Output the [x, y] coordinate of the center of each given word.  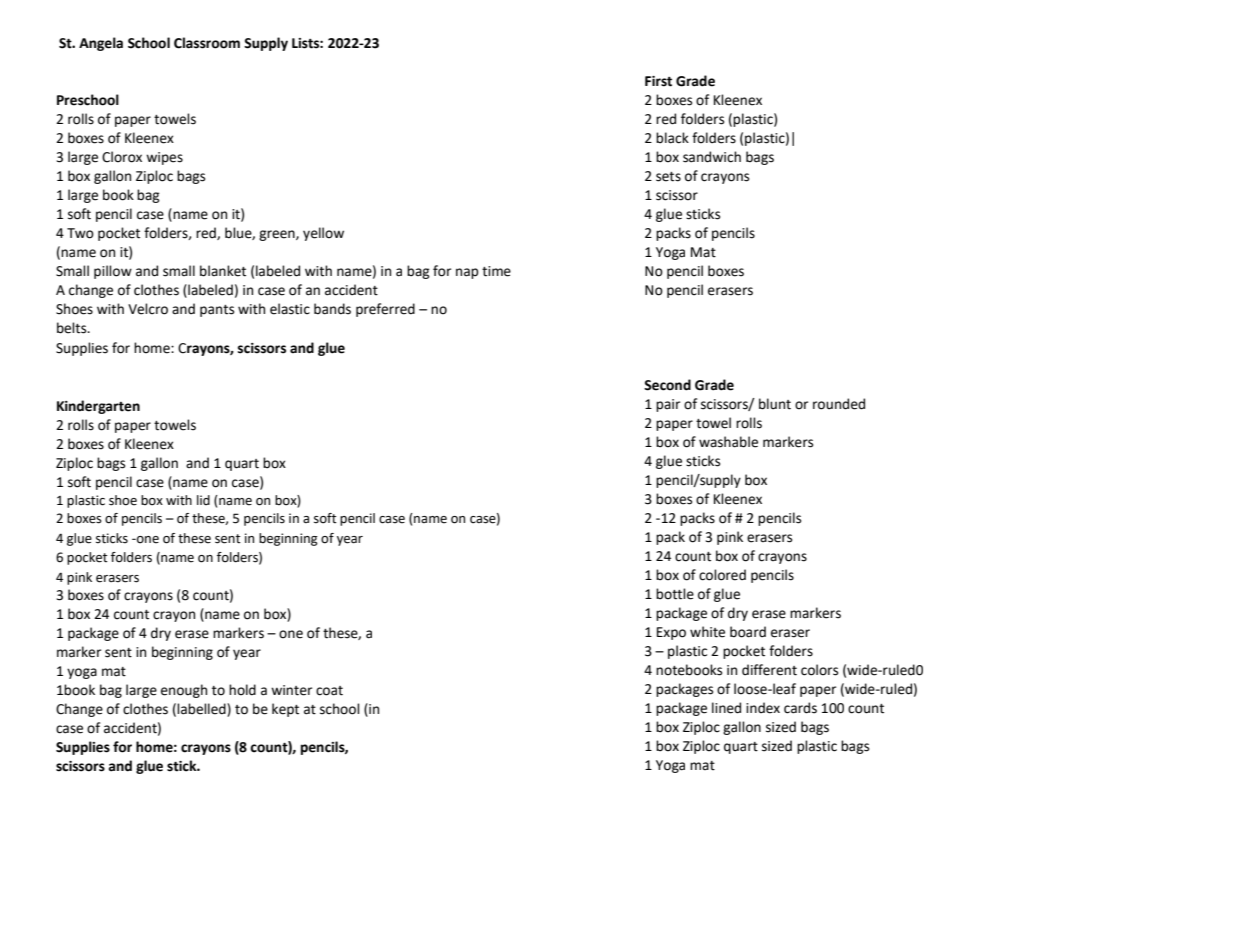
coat [329, 691]
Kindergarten [98, 407]
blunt [775, 404]
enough [184, 691]
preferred [385, 310]
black [672, 138]
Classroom [207, 43]
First [658, 81]
